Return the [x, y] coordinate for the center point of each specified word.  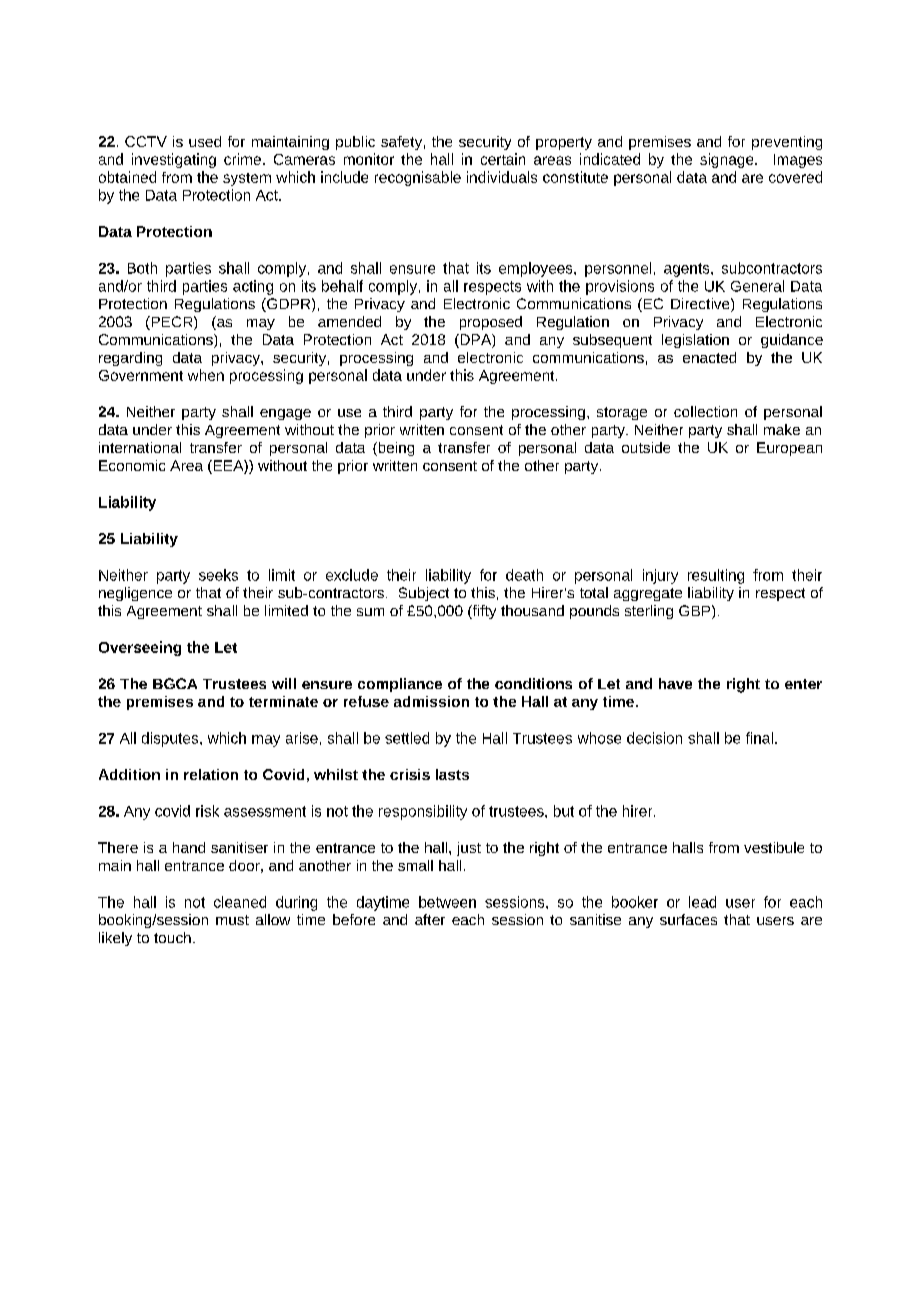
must [232, 920]
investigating [174, 160]
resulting [716, 576]
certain [503, 159]
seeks [218, 575]
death [524, 575]
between [447, 902]
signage [728, 160]
